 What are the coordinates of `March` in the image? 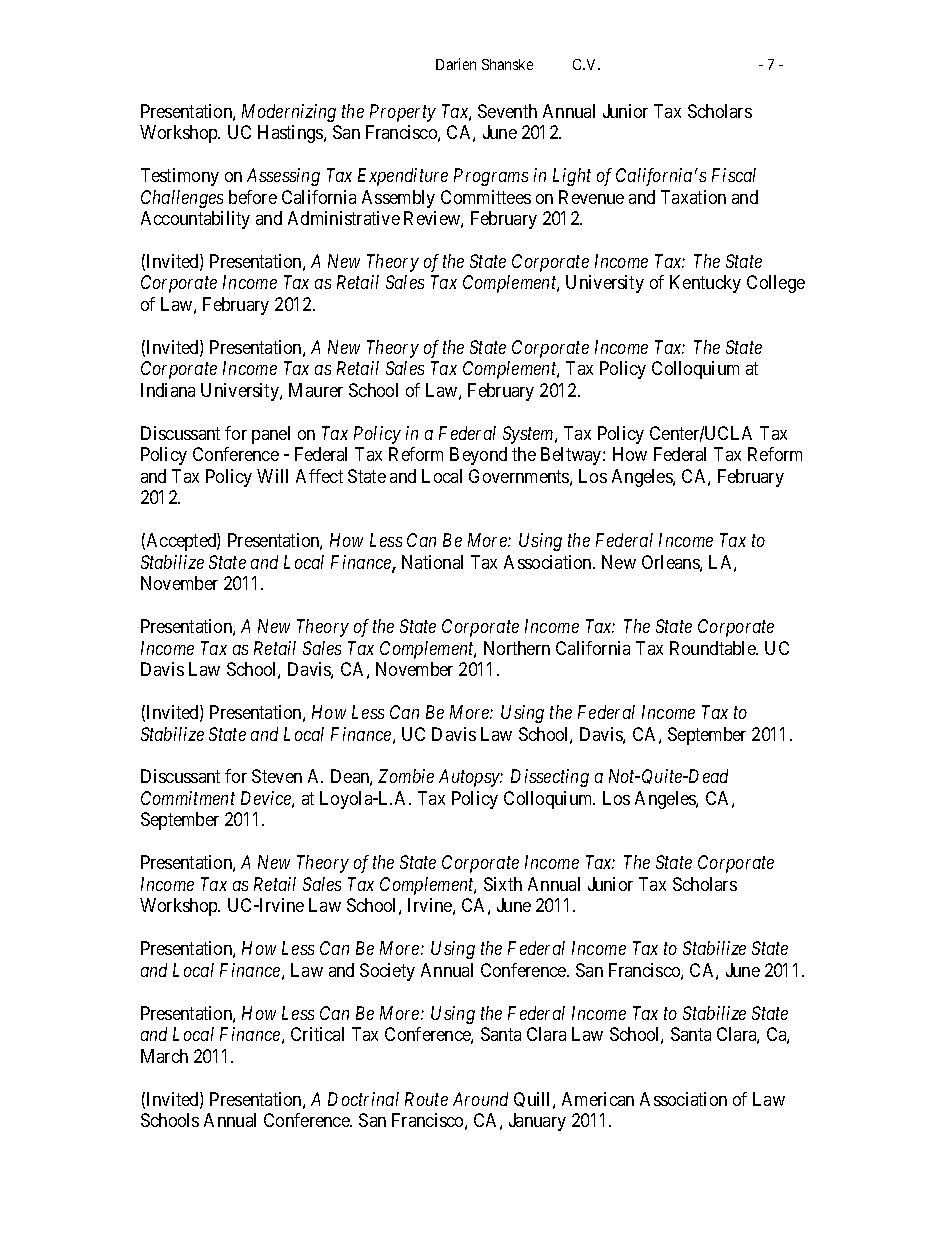 It's located at (164, 1056).
